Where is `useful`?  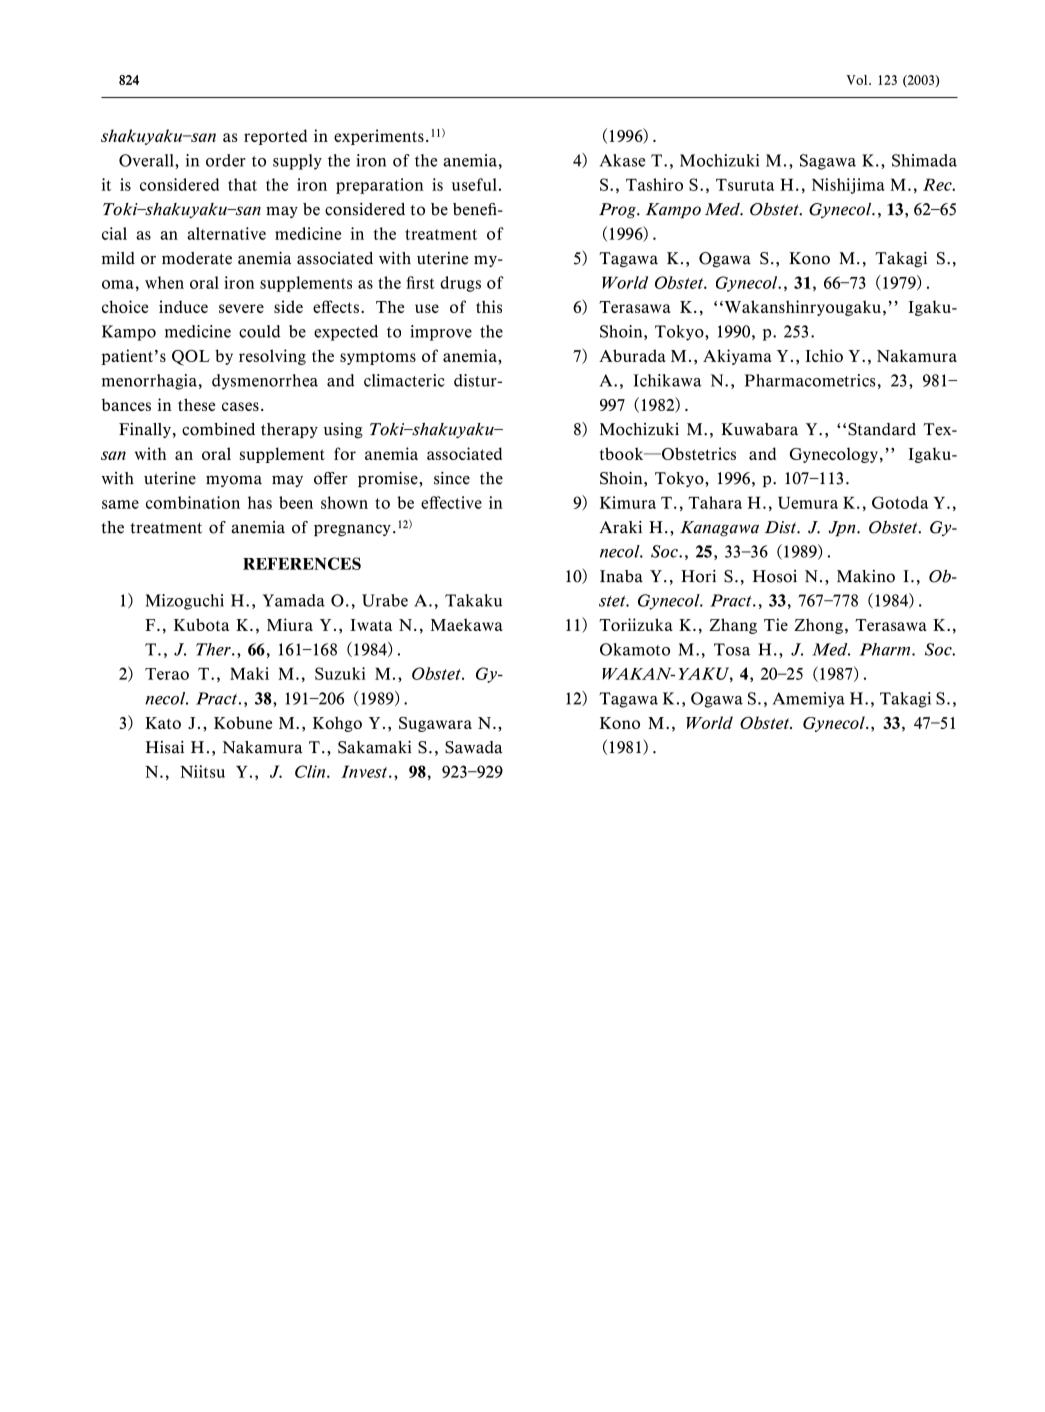 useful is located at coordinates (474, 184).
